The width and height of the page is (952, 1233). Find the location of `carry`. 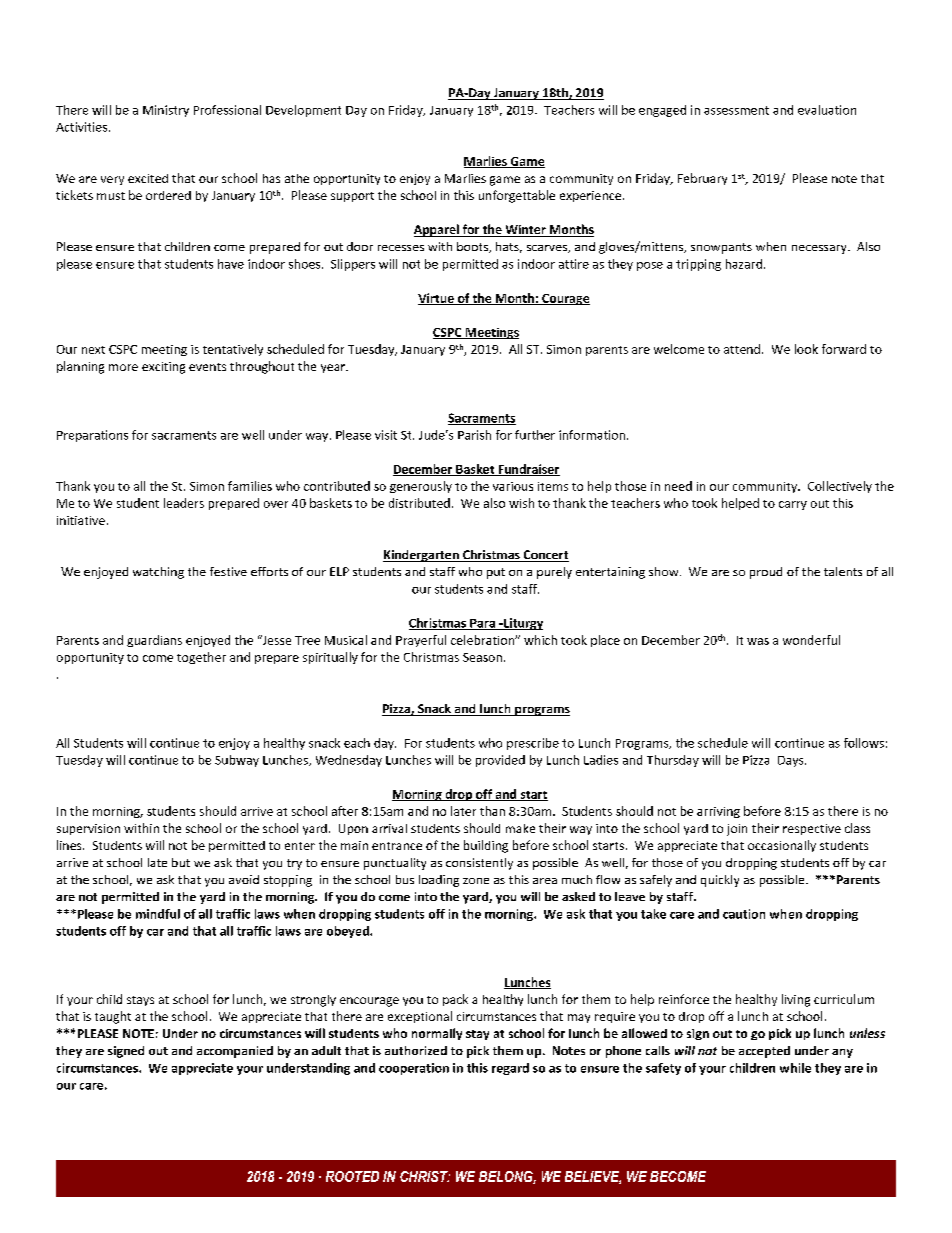

carry is located at coordinates (793, 505).
